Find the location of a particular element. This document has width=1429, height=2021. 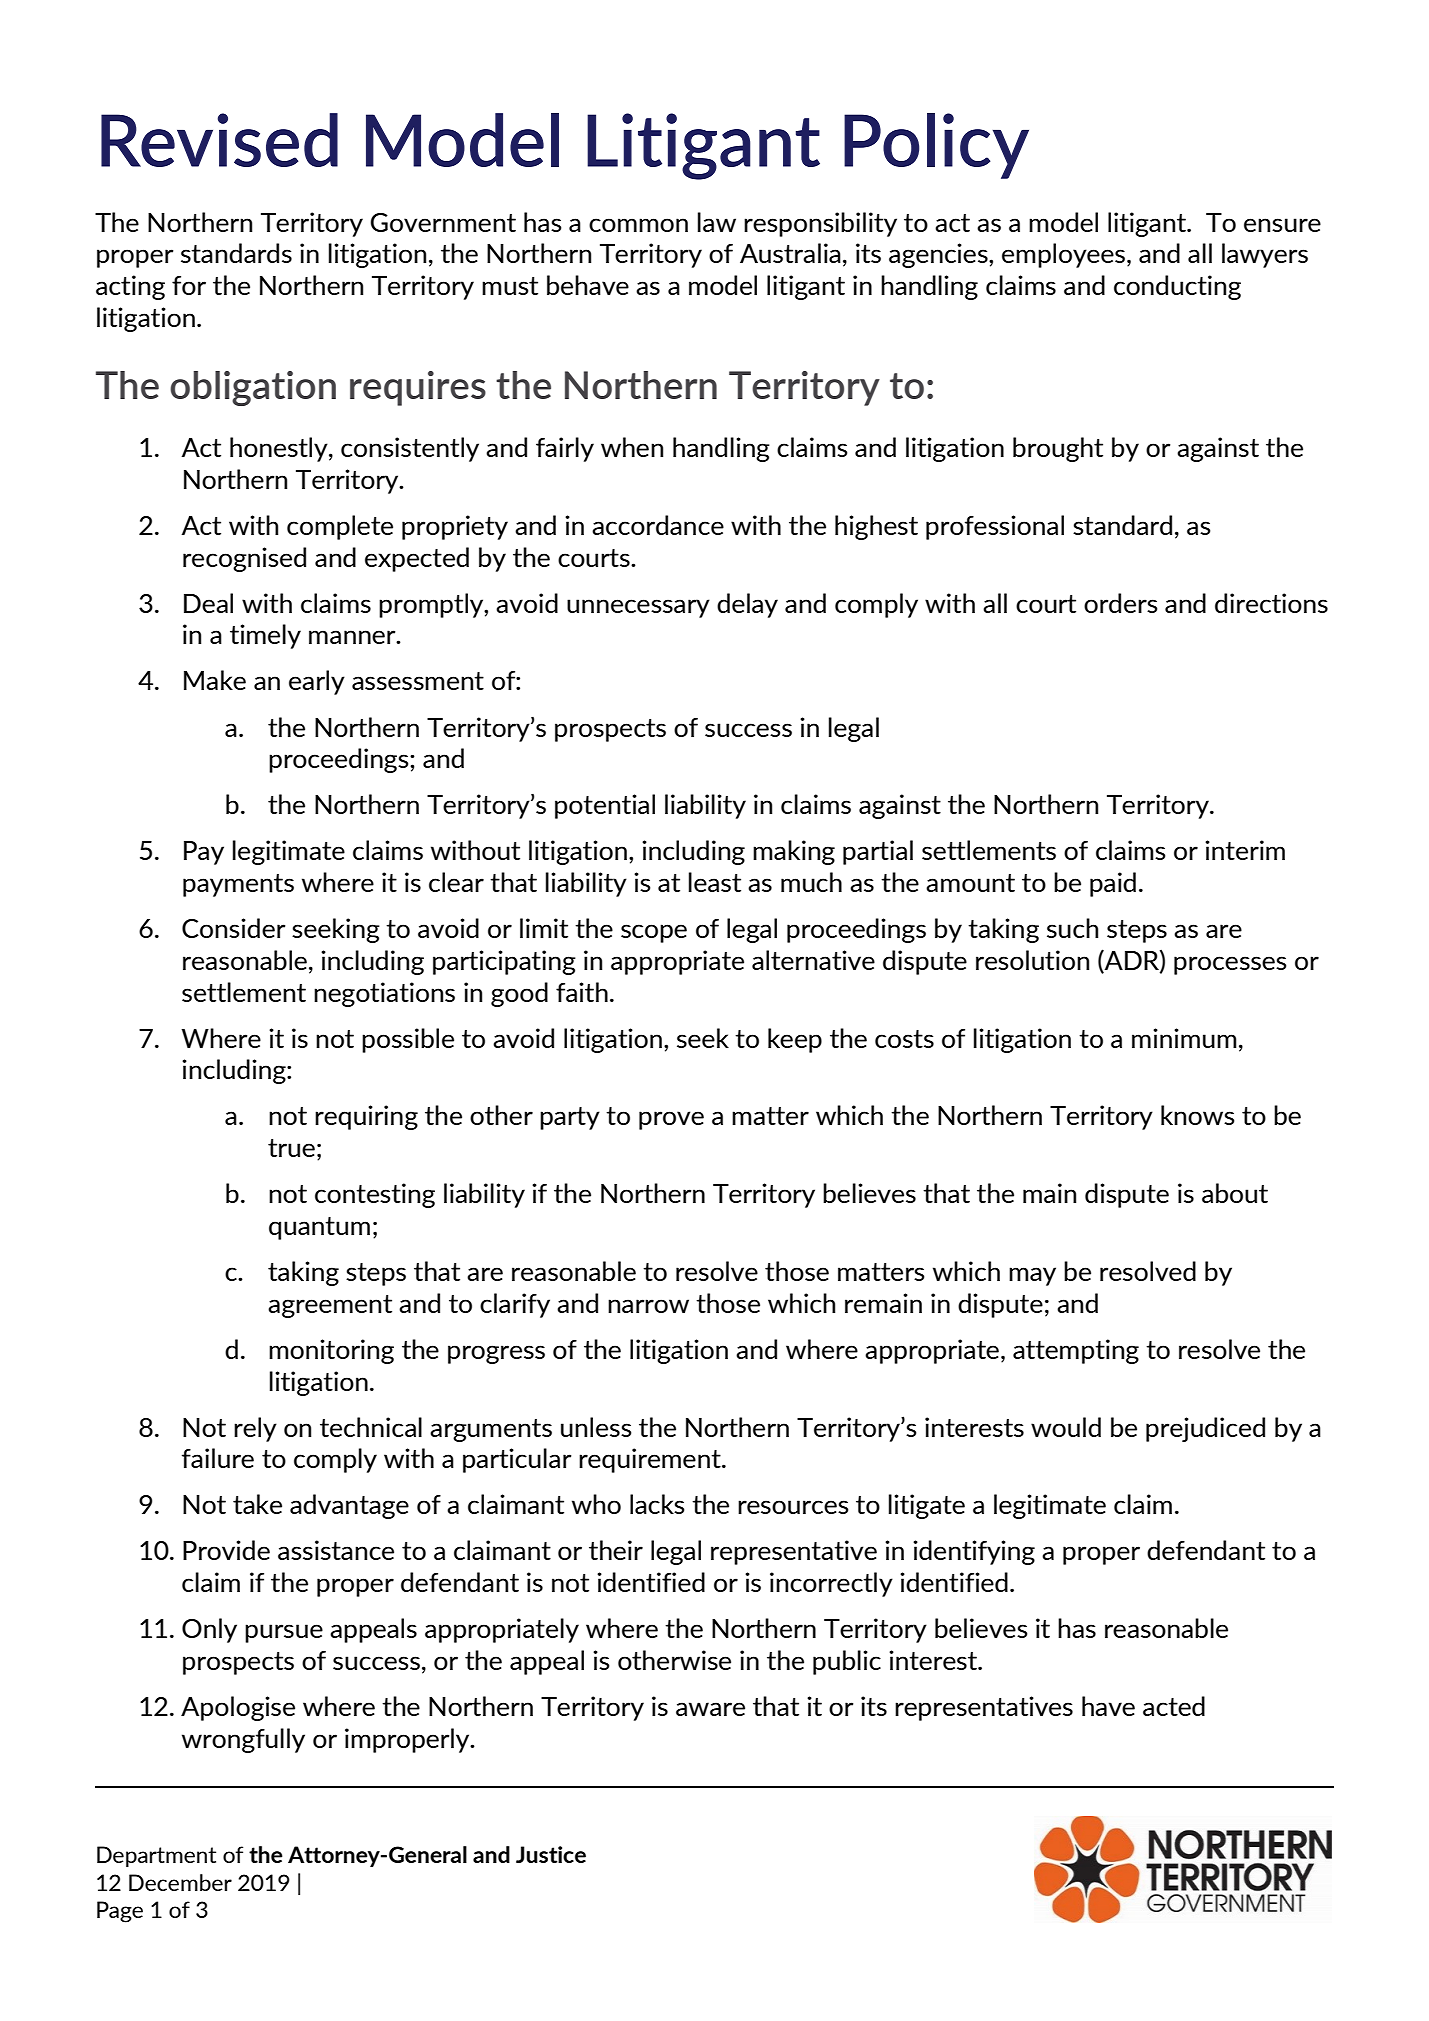

Revised is located at coordinates (219, 140).
